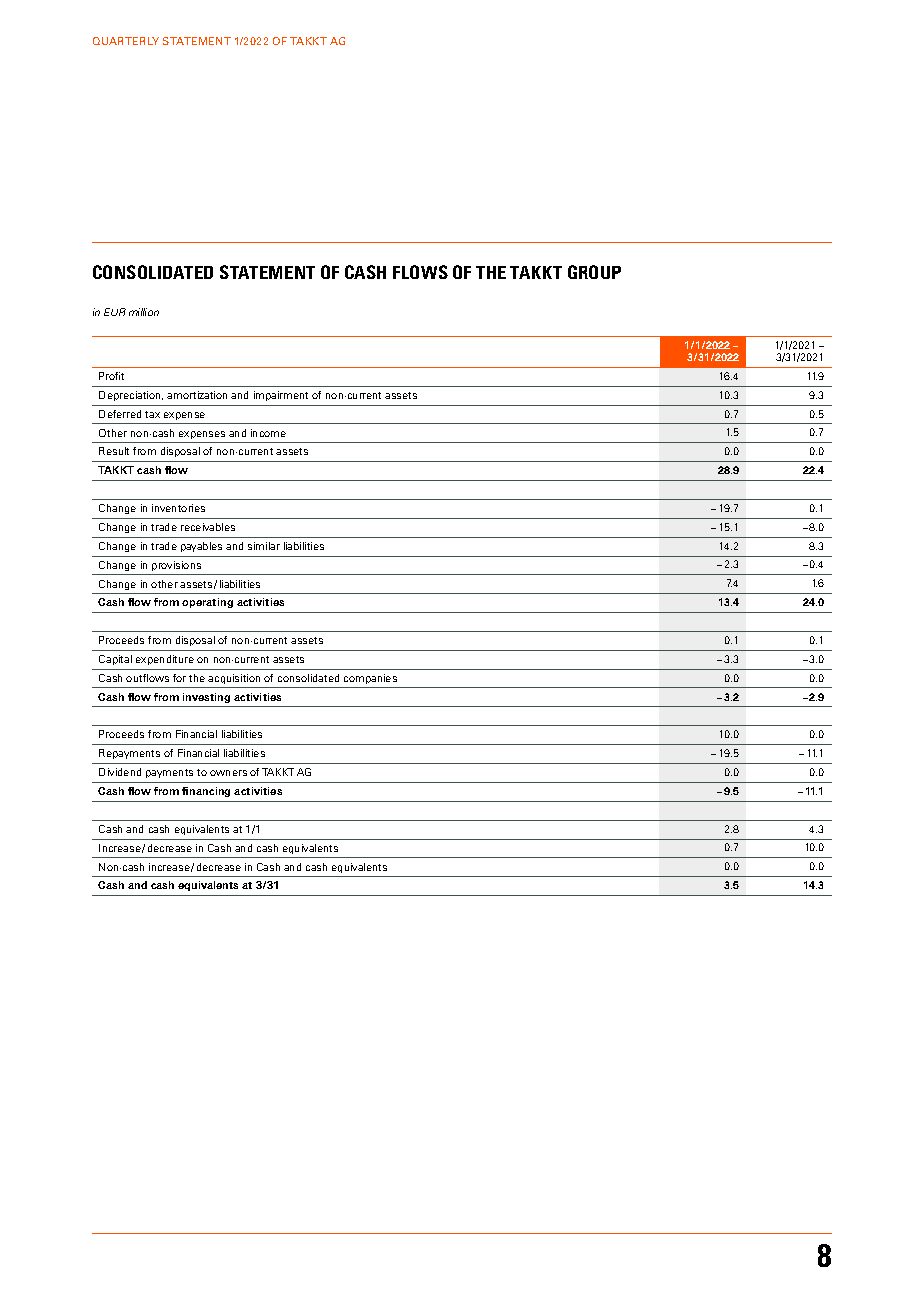  What do you see at coordinates (176, 566) in the screenshot?
I see `provisions` at bounding box center [176, 566].
